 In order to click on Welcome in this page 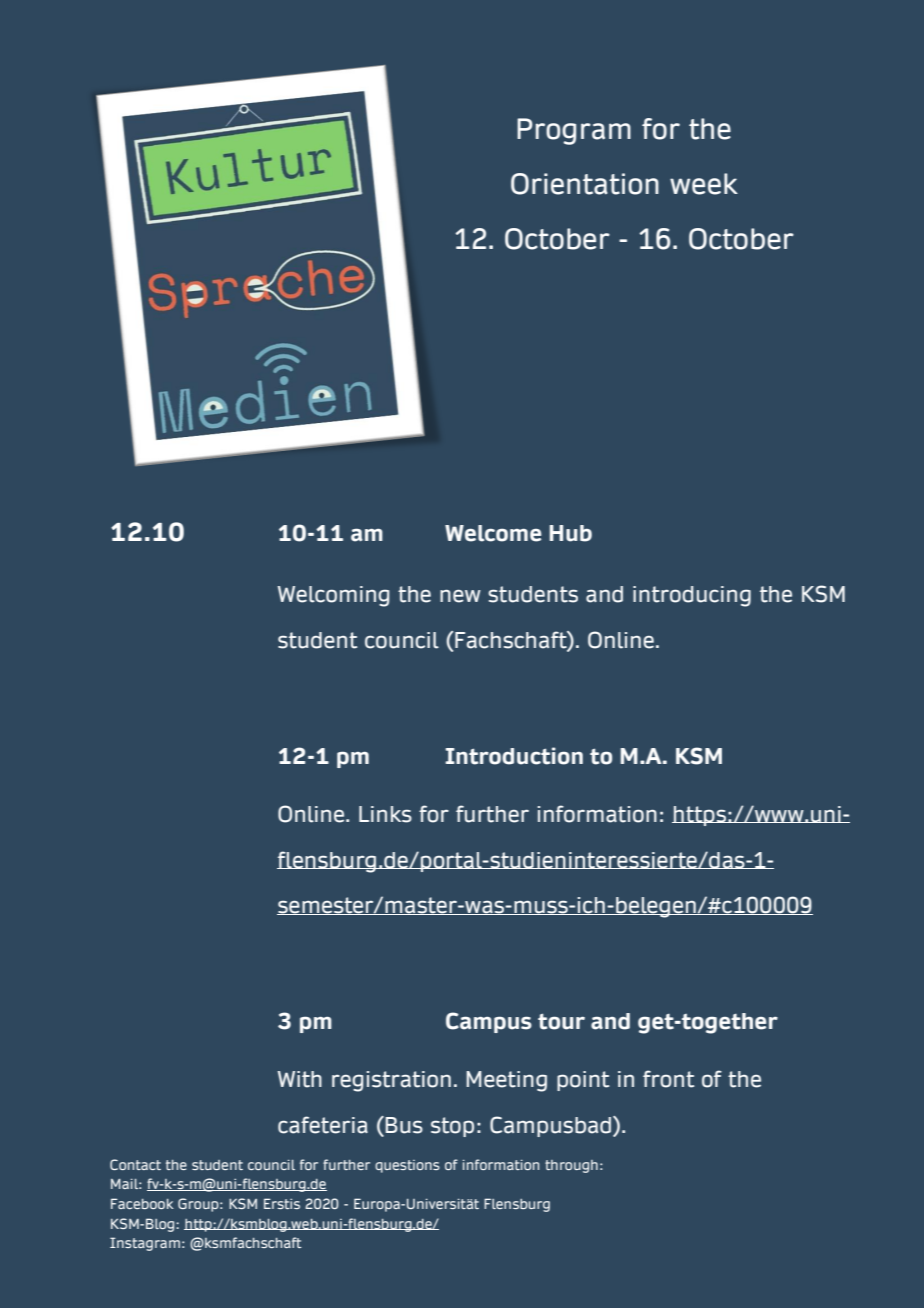, I will do `click(493, 533)`.
